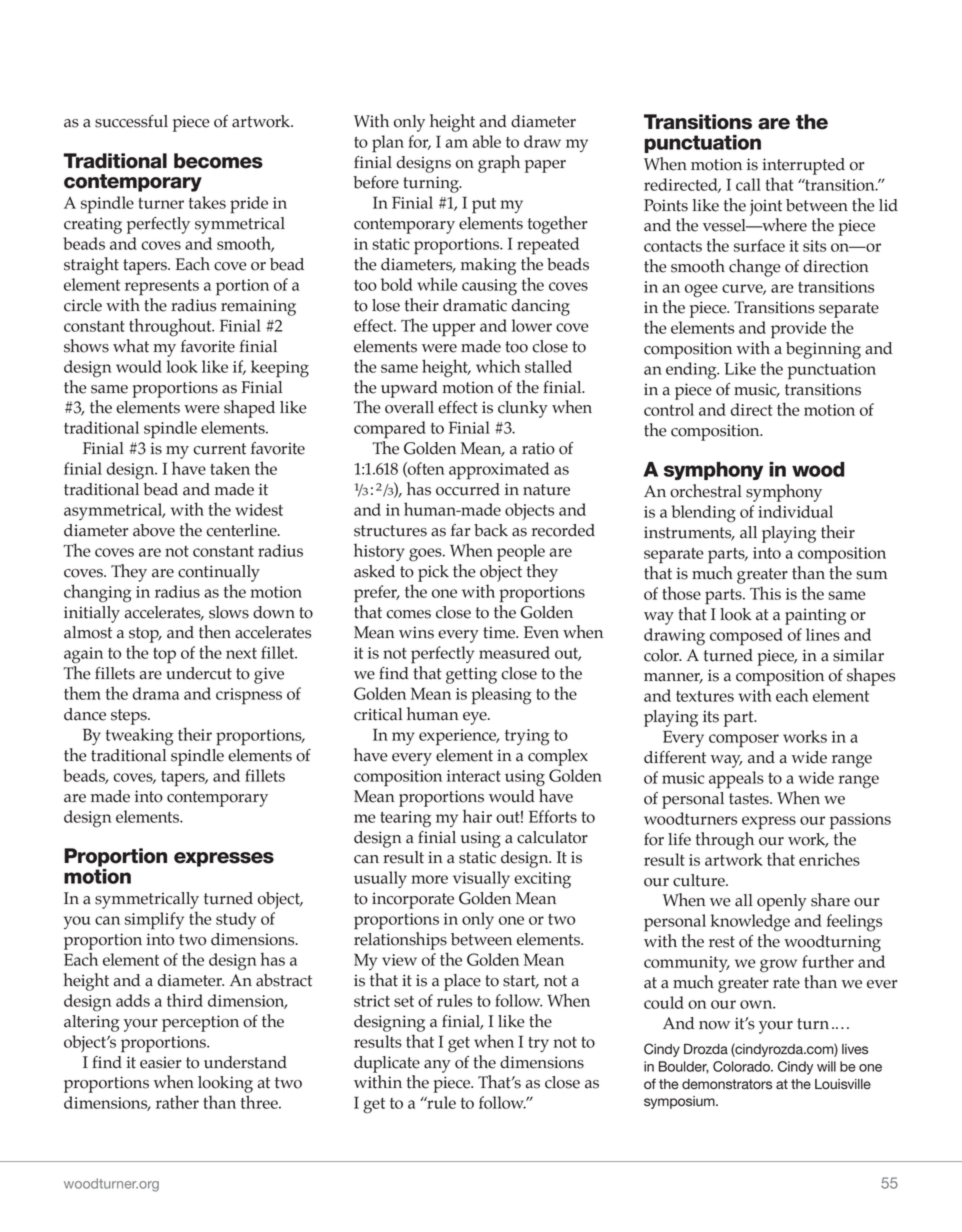  Describe the element at coordinates (803, 166) in the document. I see `interrupted` at that location.
